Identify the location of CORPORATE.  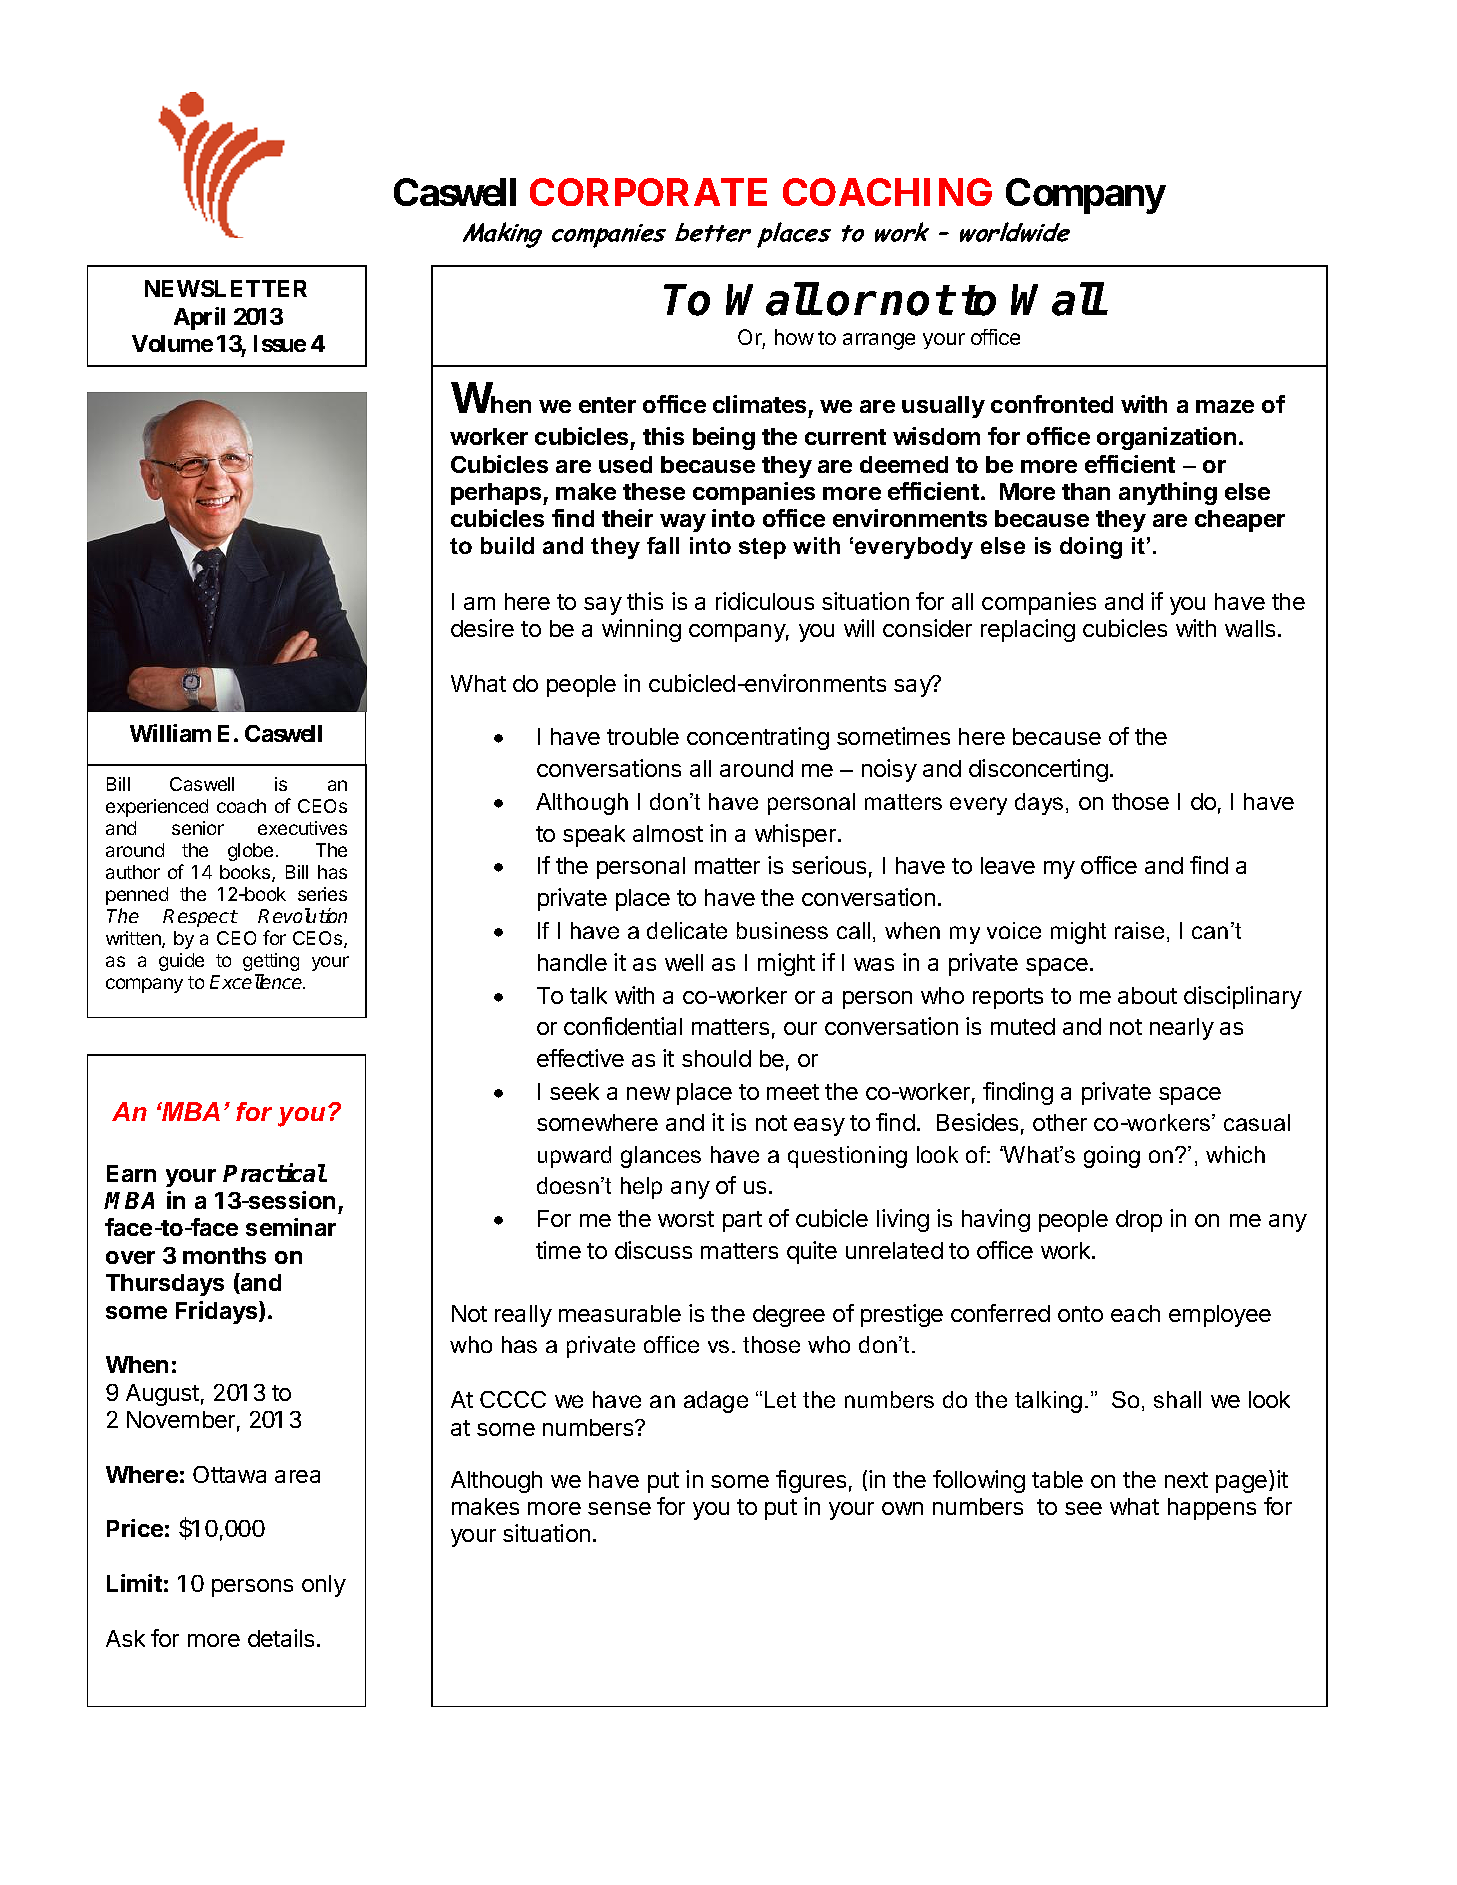
(648, 192).
